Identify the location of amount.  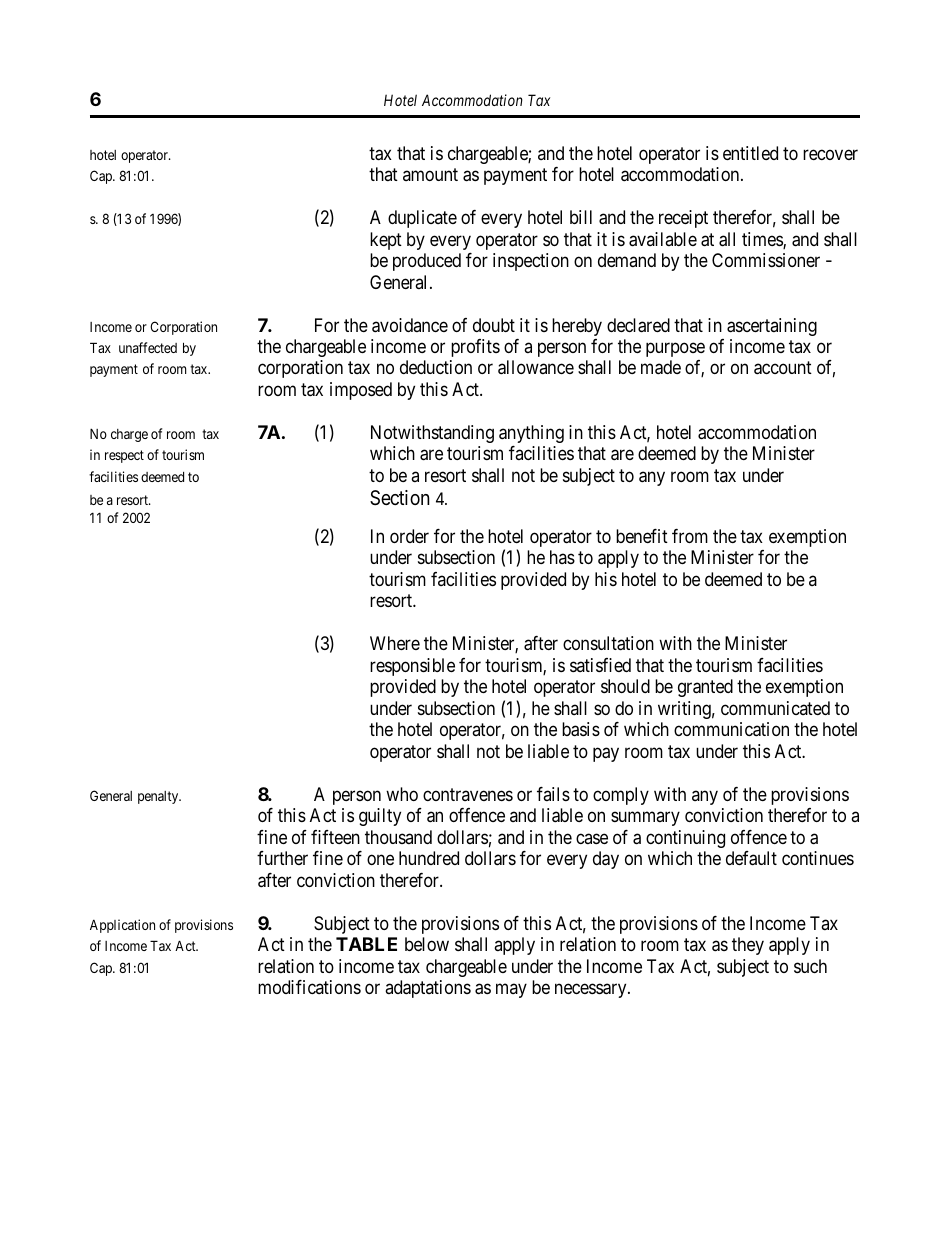
(430, 174).
